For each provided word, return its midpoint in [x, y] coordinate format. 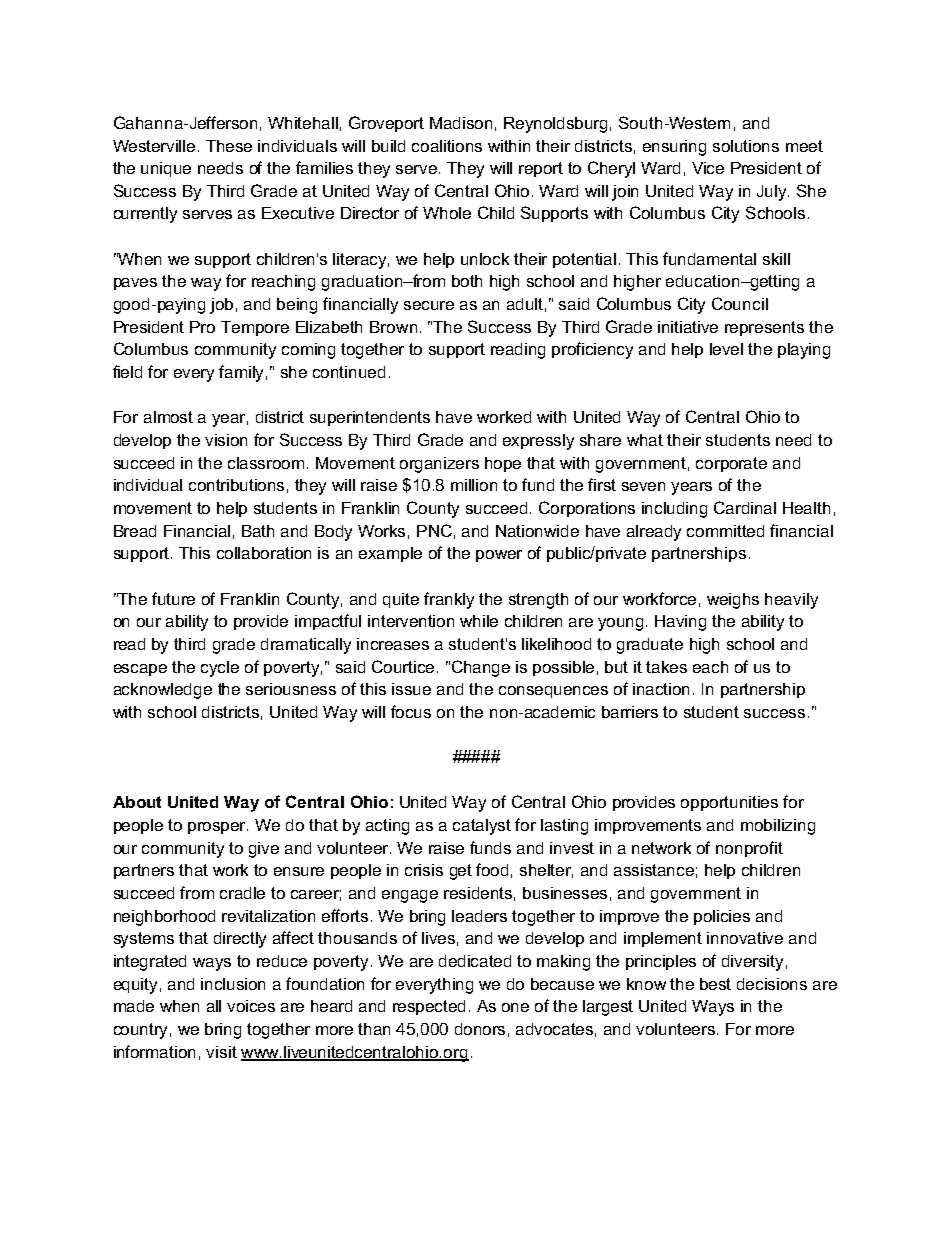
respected [429, 1007]
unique [166, 169]
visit [221, 1052]
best [715, 984]
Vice [708, 168]
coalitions [447, 146]
